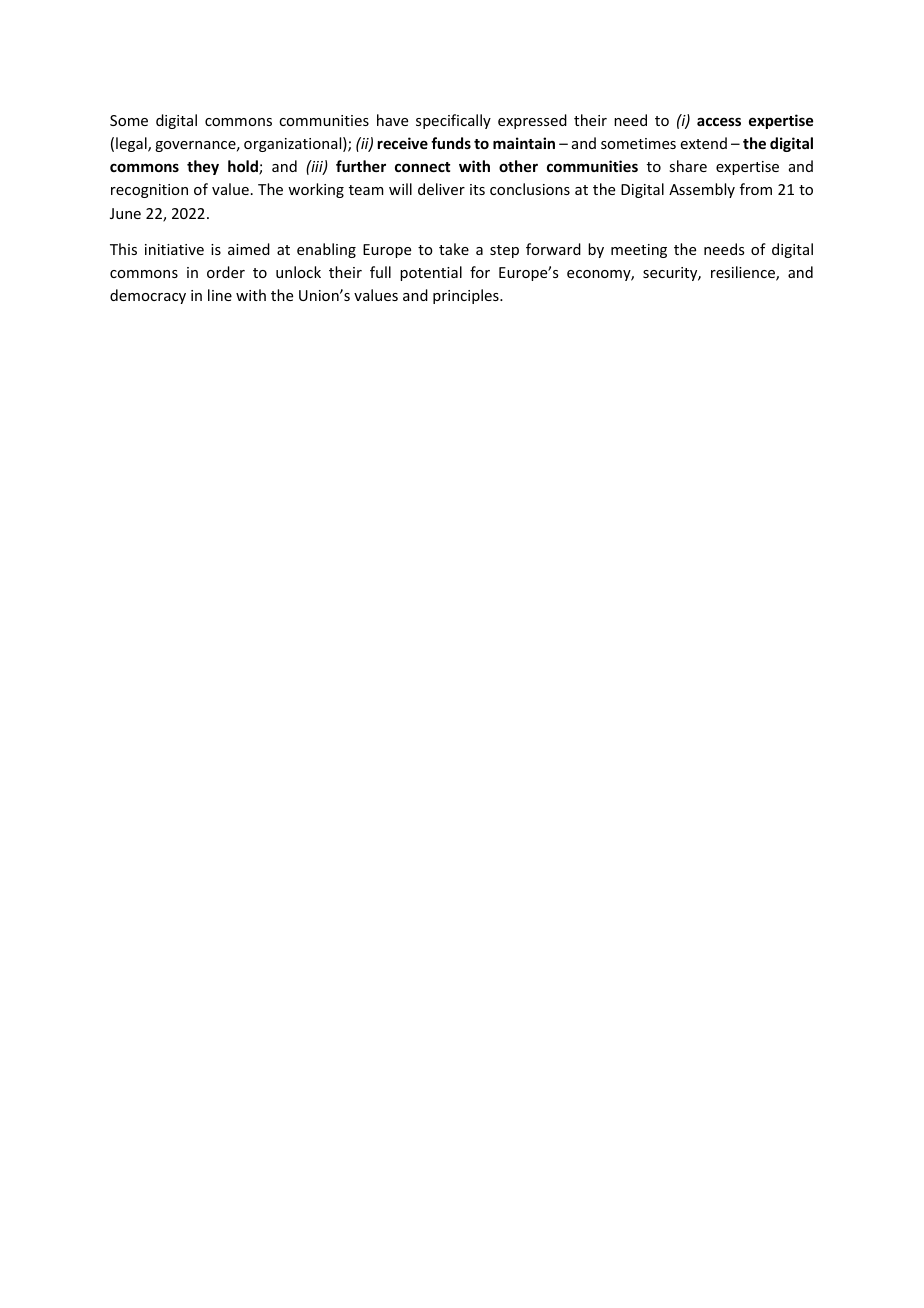 Image resolution: width=924 pixels, height=1308 pixels. What do you see at coordinates (132, 144) in the screenshot?
I see `legal` at bounding box center [132, 144].
